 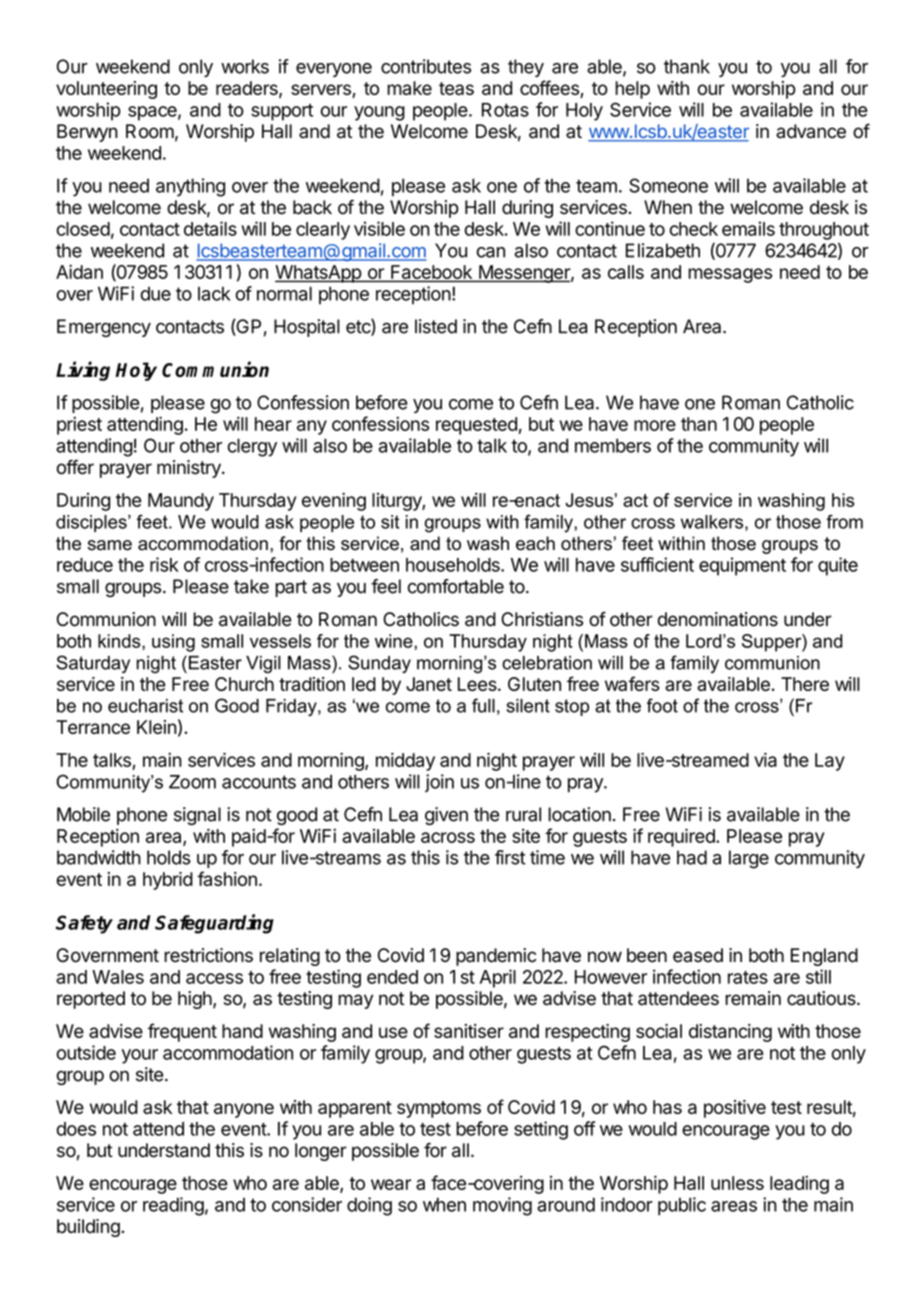 What do you see at coordinates (811, 131) in the document?
I see `advance` at bounding box center [811, 131].
